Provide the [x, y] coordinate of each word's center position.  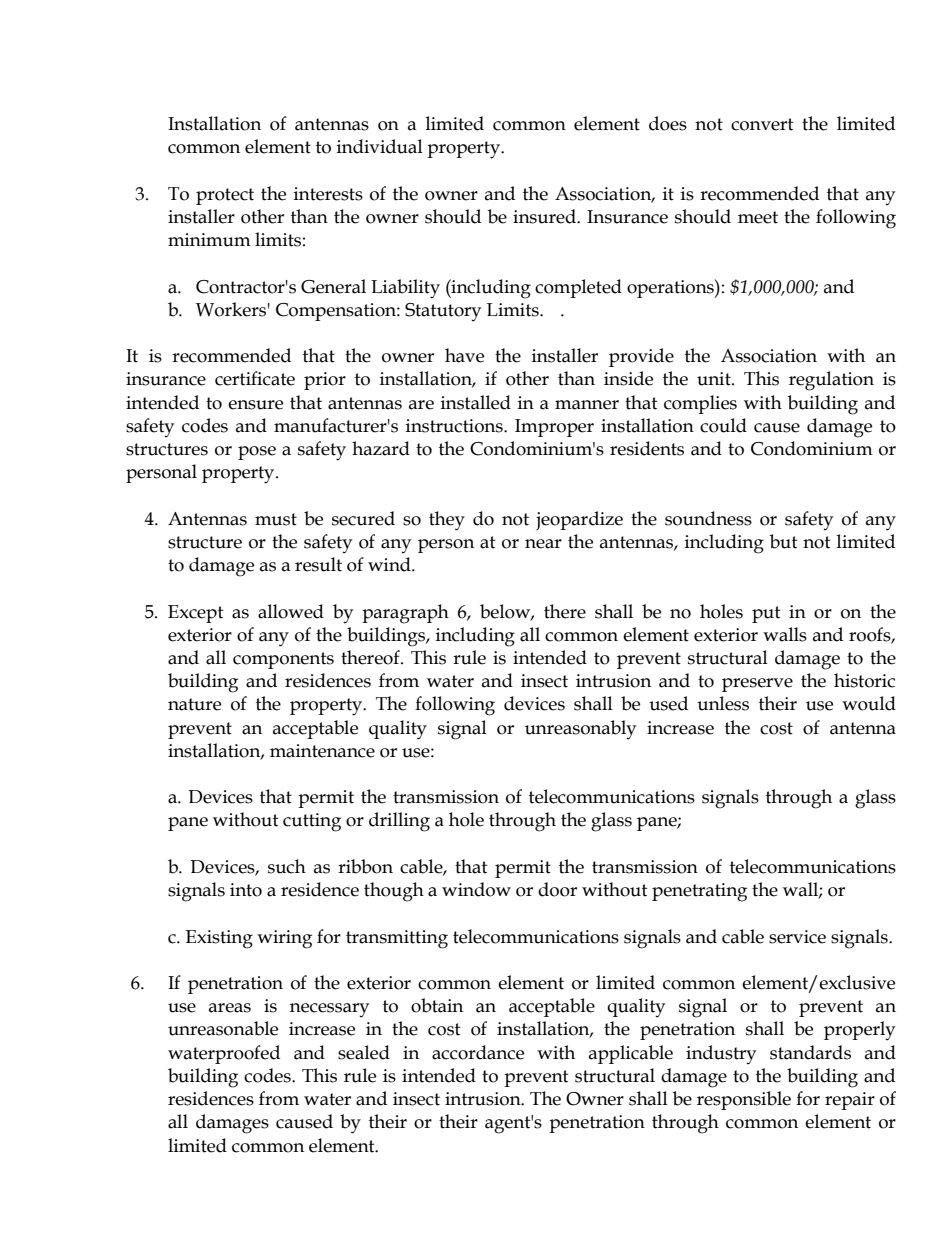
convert [762, 124]
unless [723, 703]
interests [328, 194]
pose [257, 453]
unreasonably [580, 729]
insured [545, 216]
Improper [554, 428]
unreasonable [223, 1028]
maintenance [322, 751]
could [723, 425]
